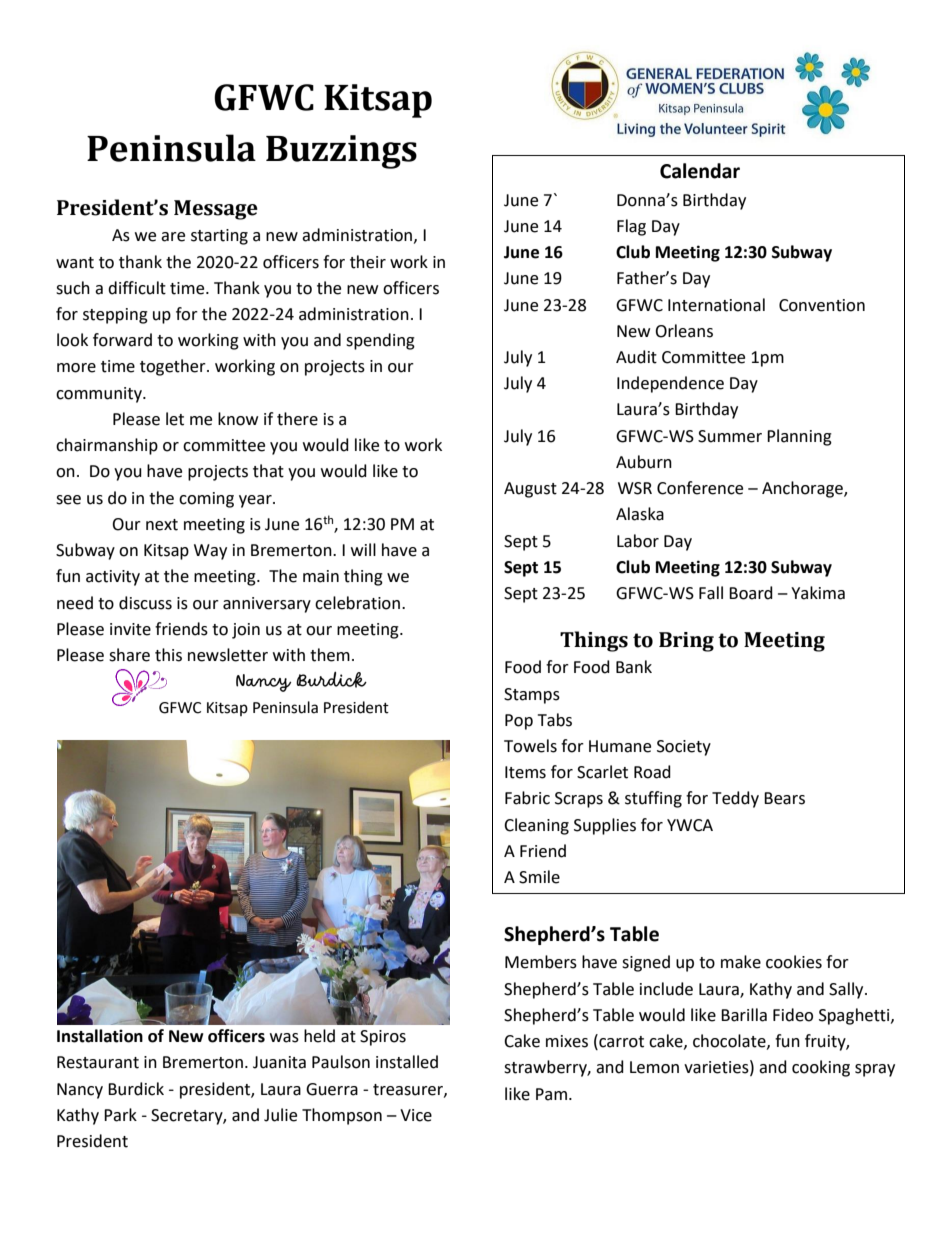 This screenshot has height=1233, width=952. Describe the element at coordinates (532, 696) in the screenshot. I see `Stamps` at that location.
